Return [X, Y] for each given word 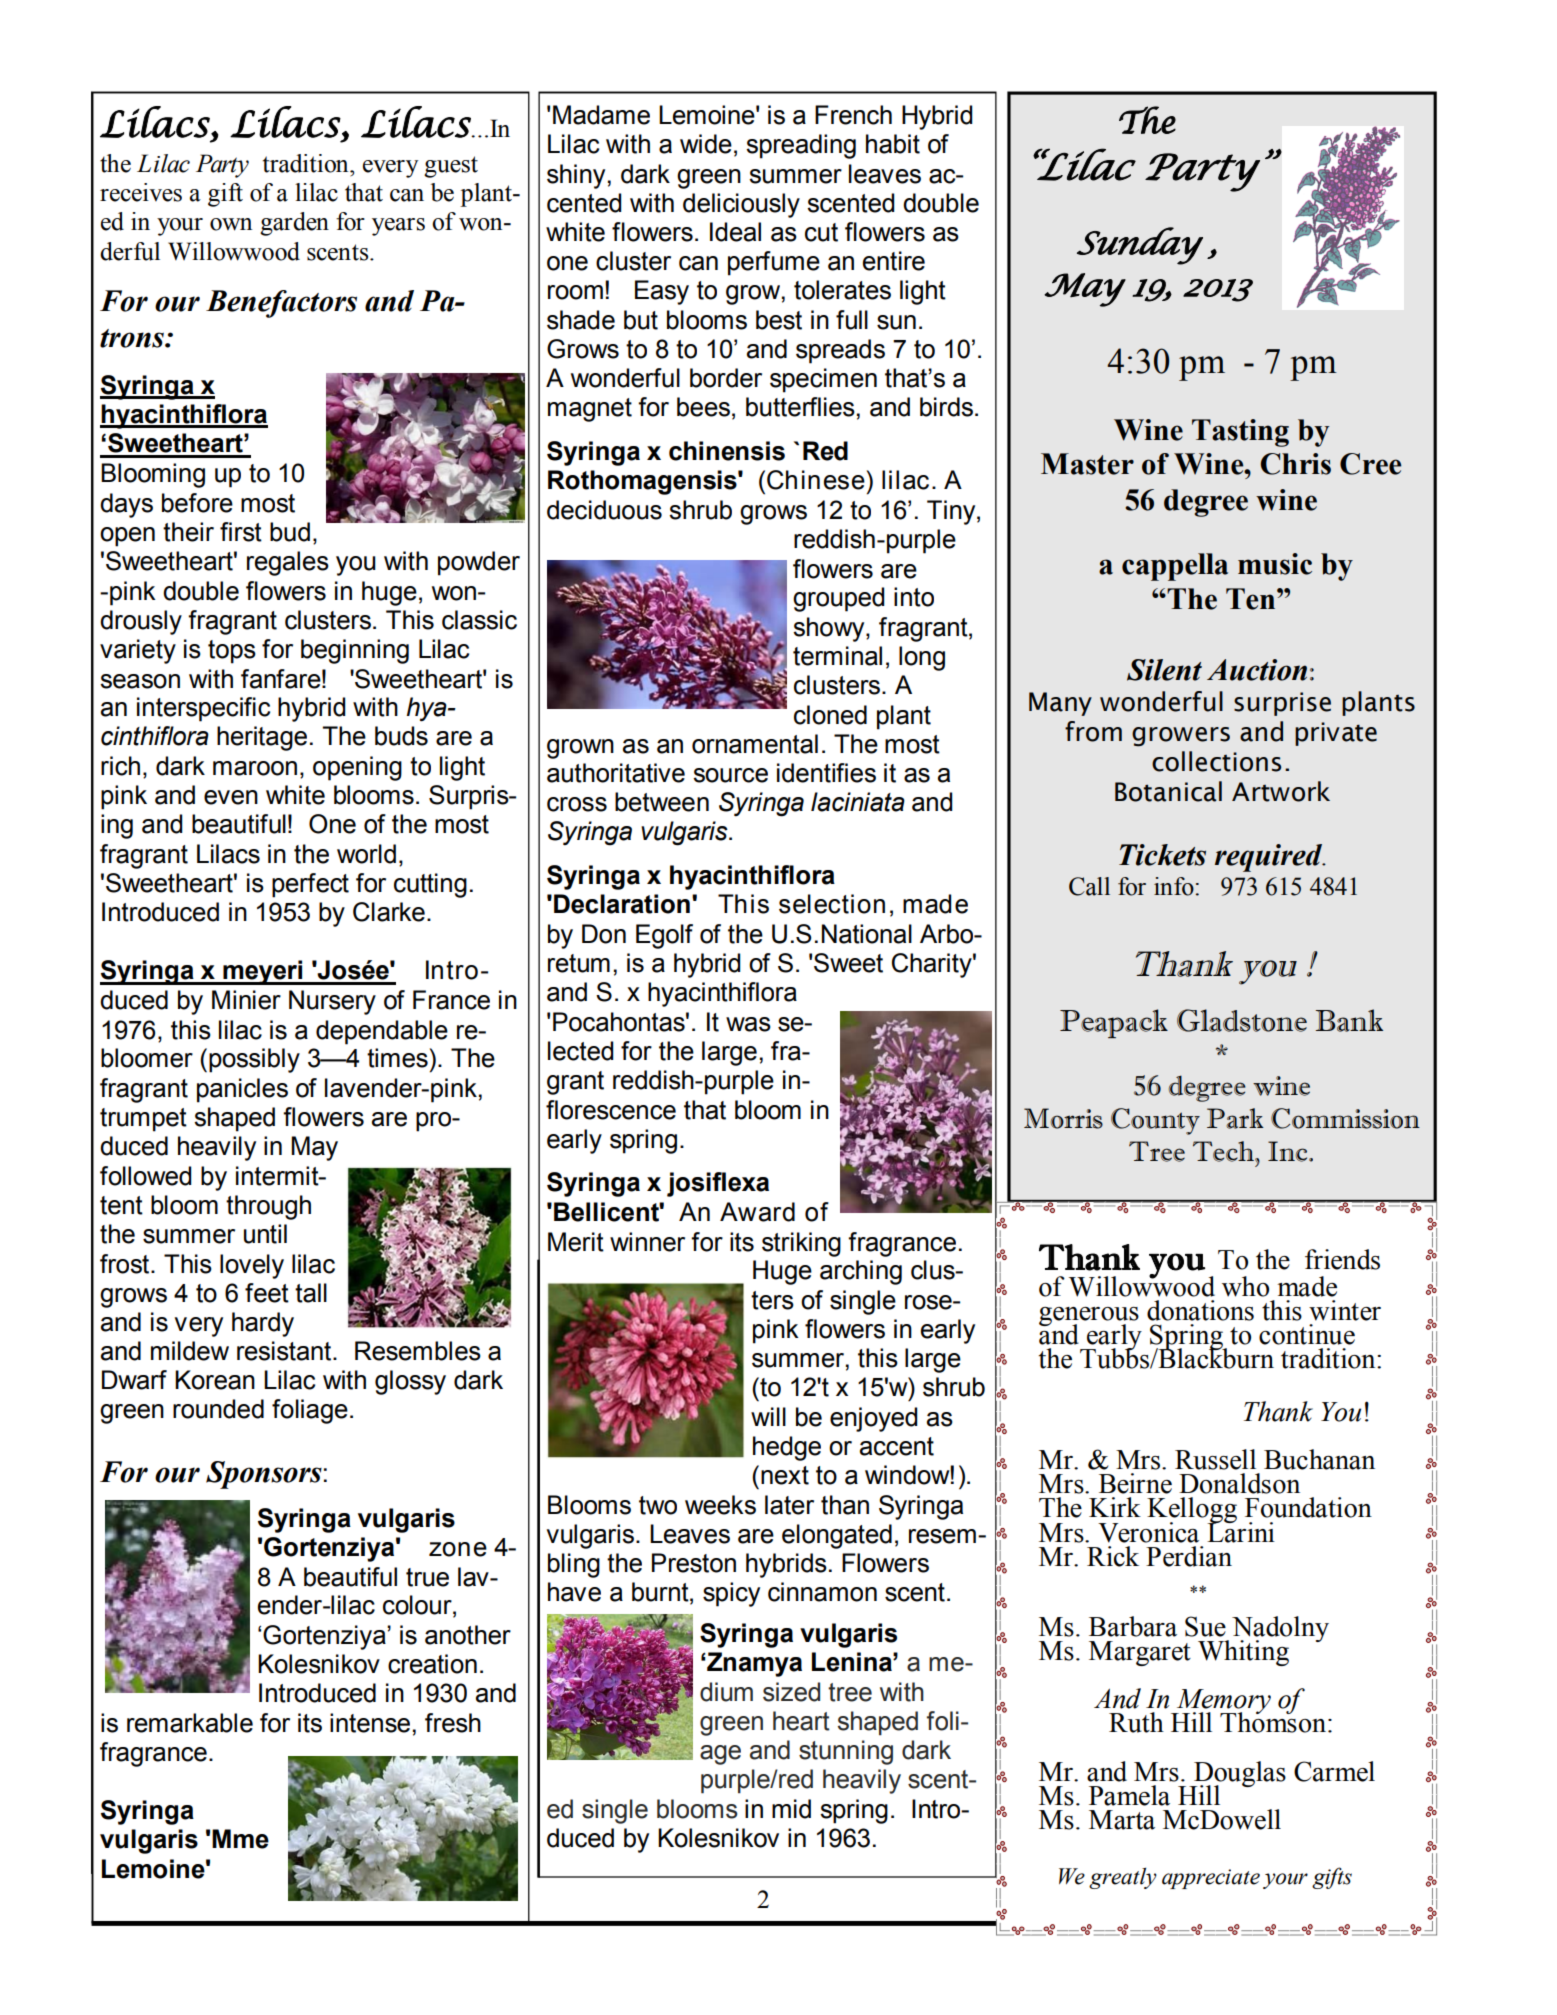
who [1245, 1286]
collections [1216, 761]
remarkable [190, 1723]
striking [801, 1244]
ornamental [755, 744]
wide [706, 144]
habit [893, 144]
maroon [255, 768]
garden [294, 224]
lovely [252, 1266]
